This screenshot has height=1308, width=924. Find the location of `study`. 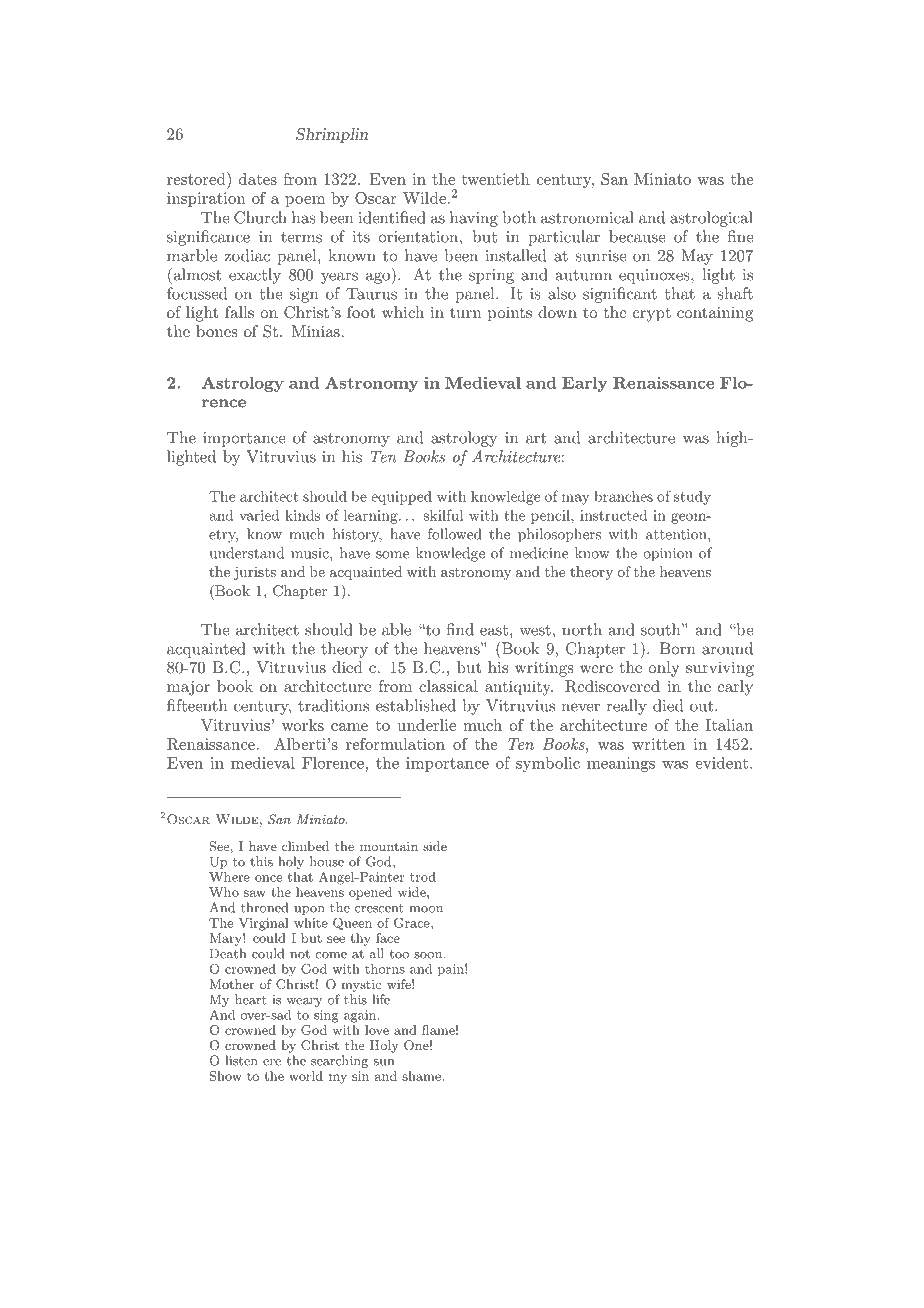

study is located at coordinates (692, 498).
